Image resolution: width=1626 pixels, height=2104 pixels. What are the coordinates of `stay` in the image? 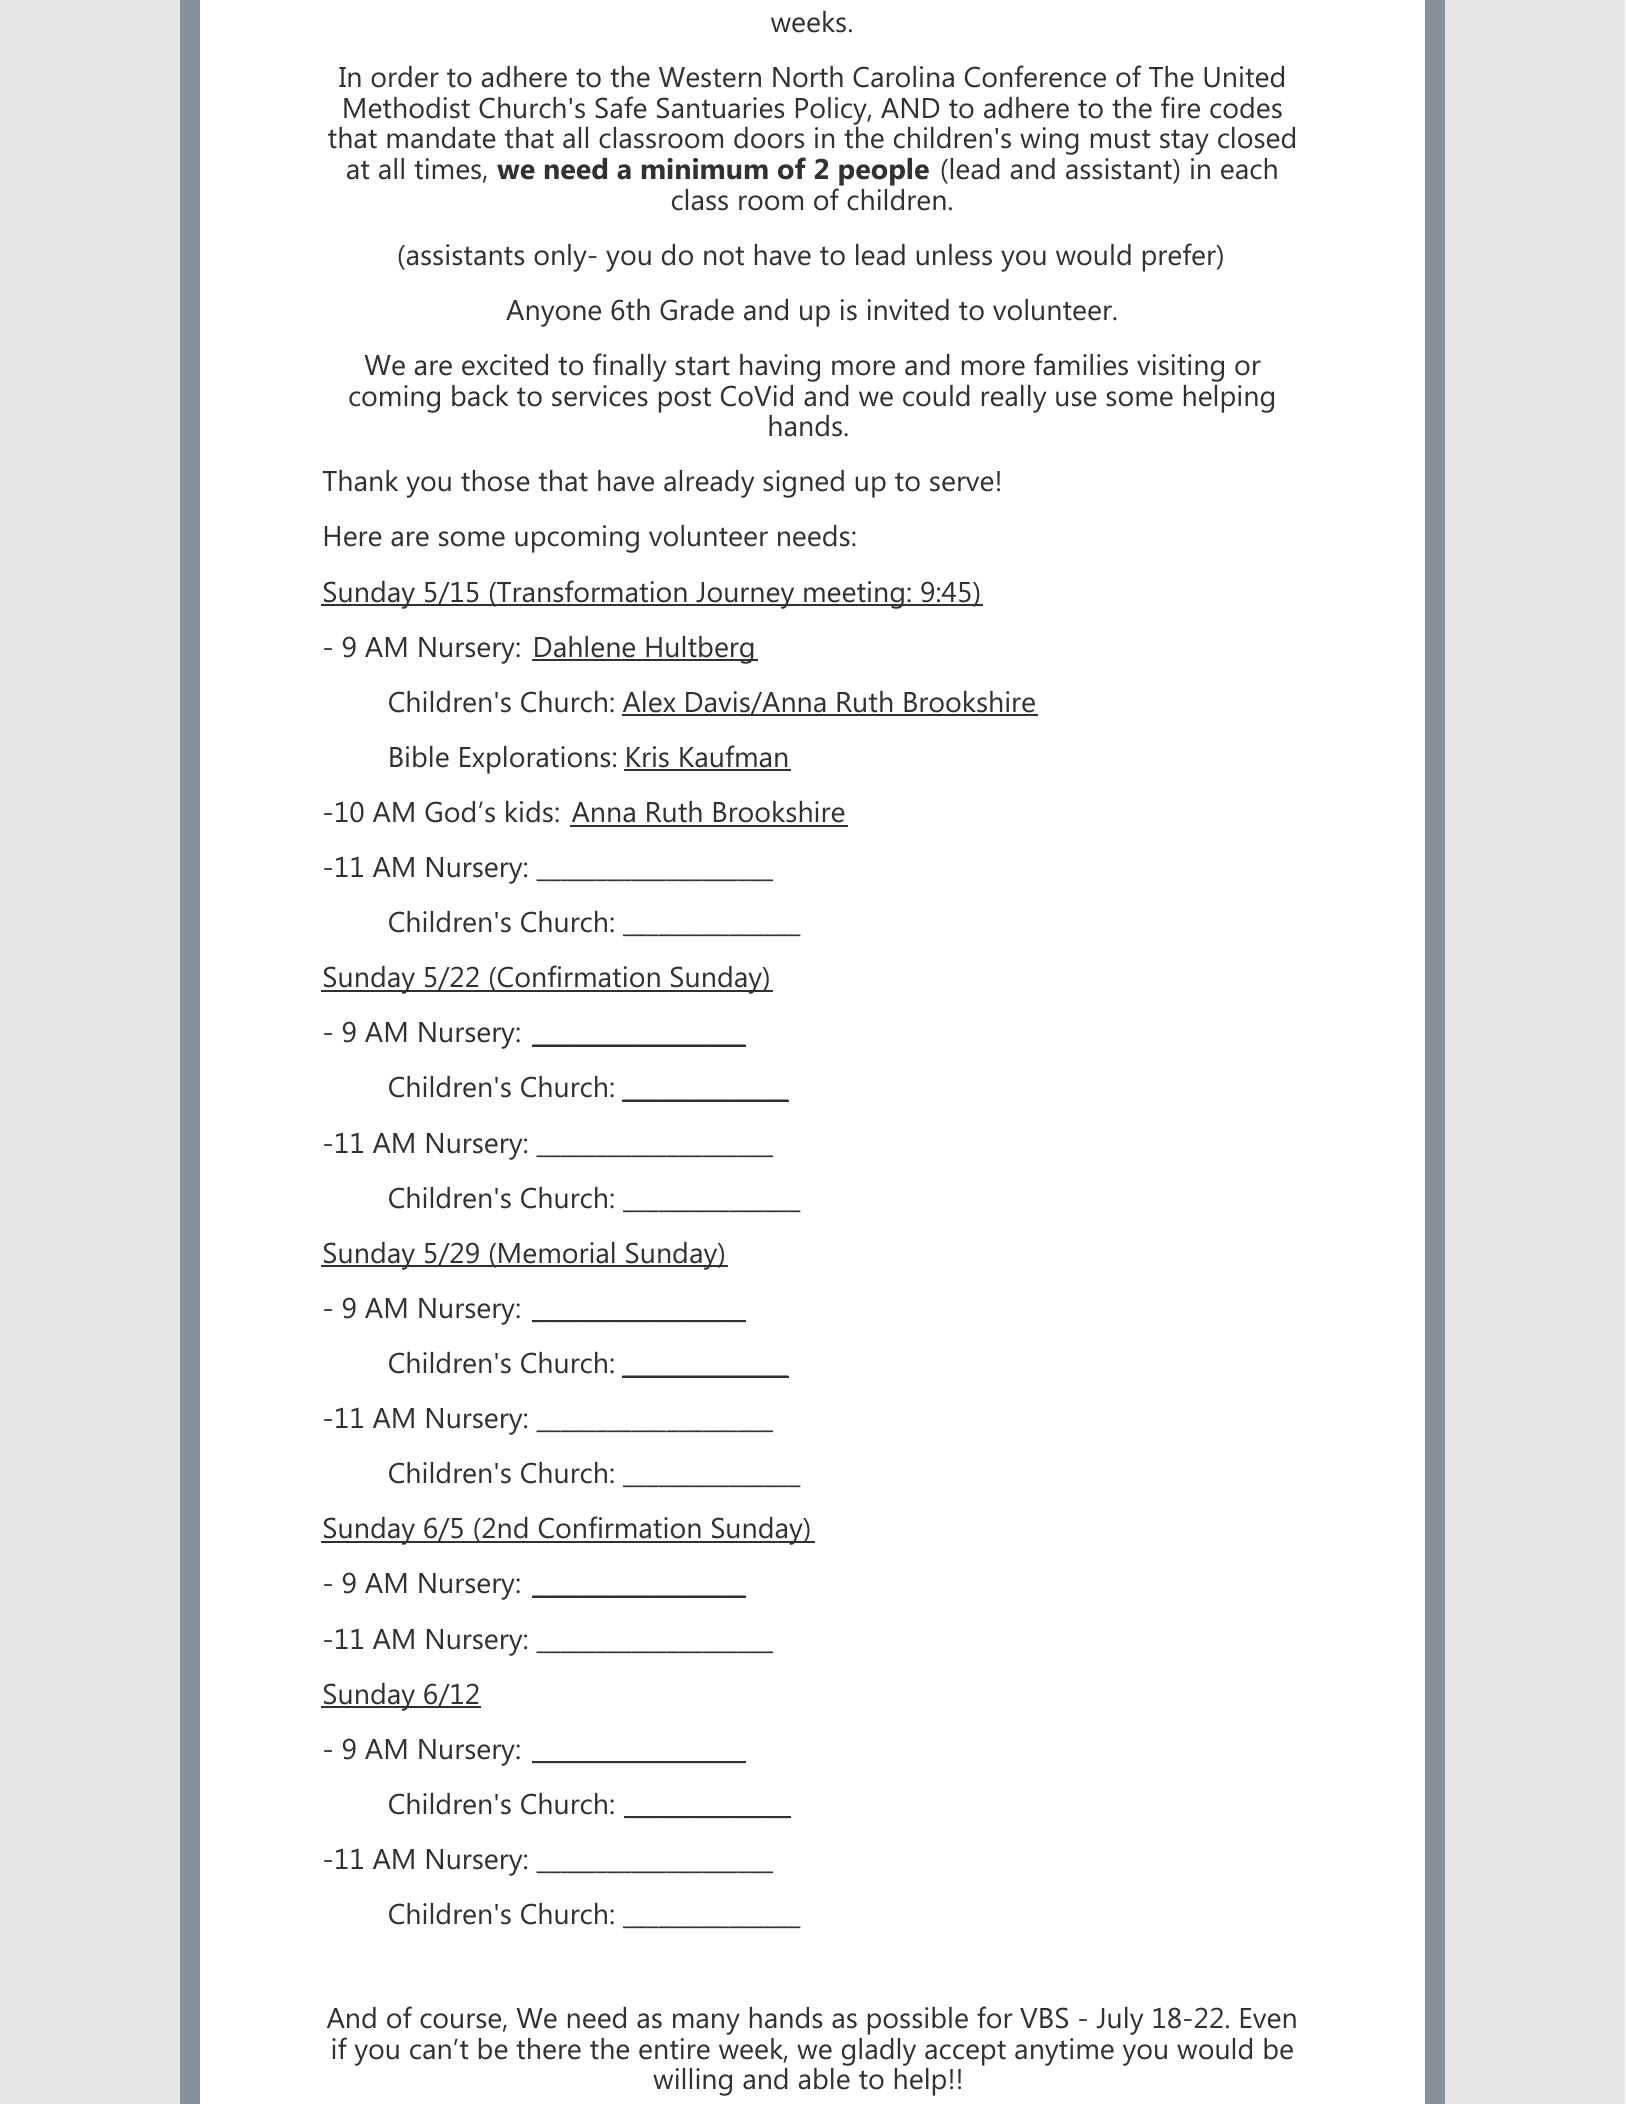 It's located at (1184, 142).
